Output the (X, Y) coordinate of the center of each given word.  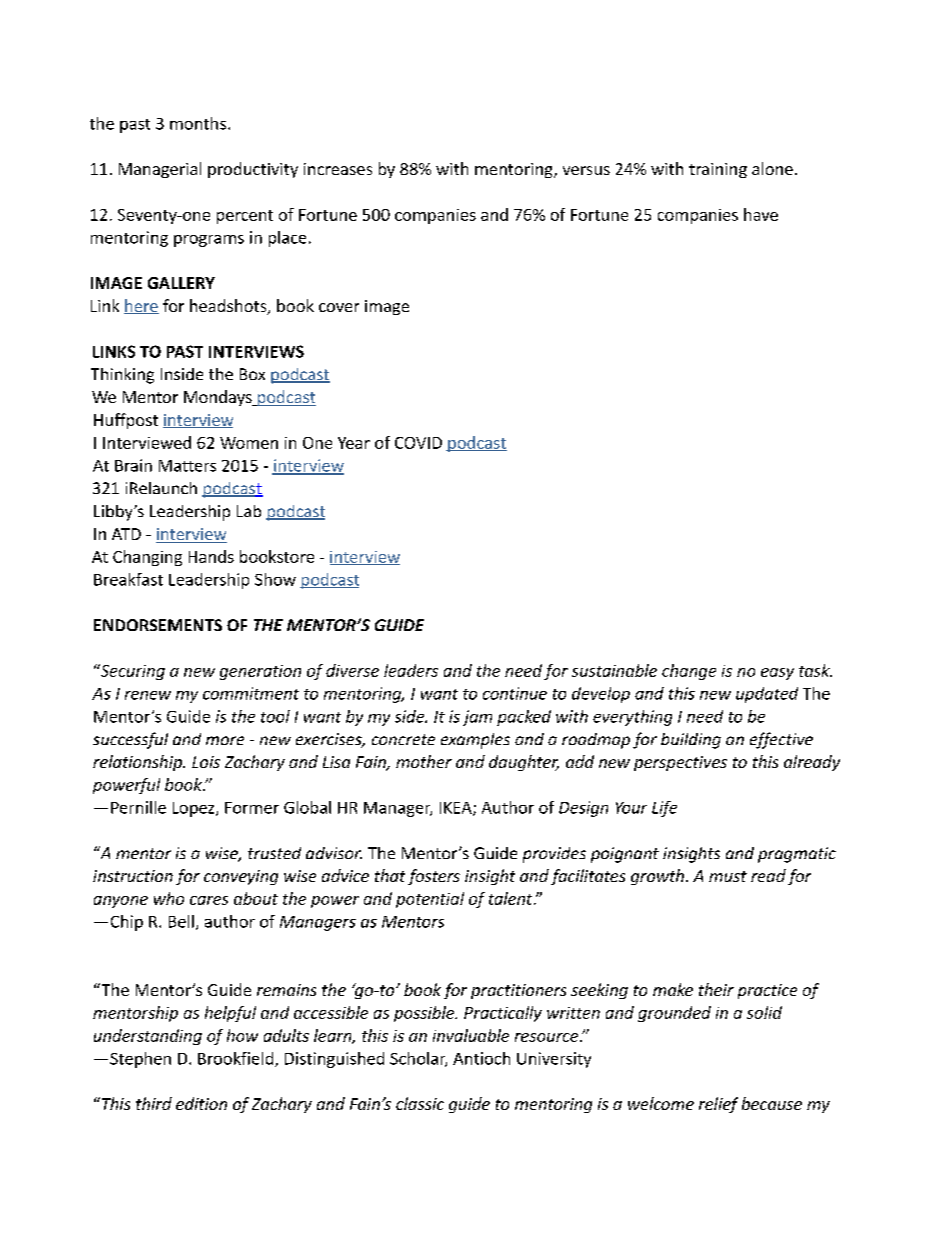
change (689, 672)
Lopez (195, 809)
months (198, 123)
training (718, 170)
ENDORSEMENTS (158, 625)
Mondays (219, 398)
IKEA (457, 809)
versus (586, 170)
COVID (418, 443)
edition (201, 1103)
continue (515, 693)
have (761, 214)
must (728, 876)
